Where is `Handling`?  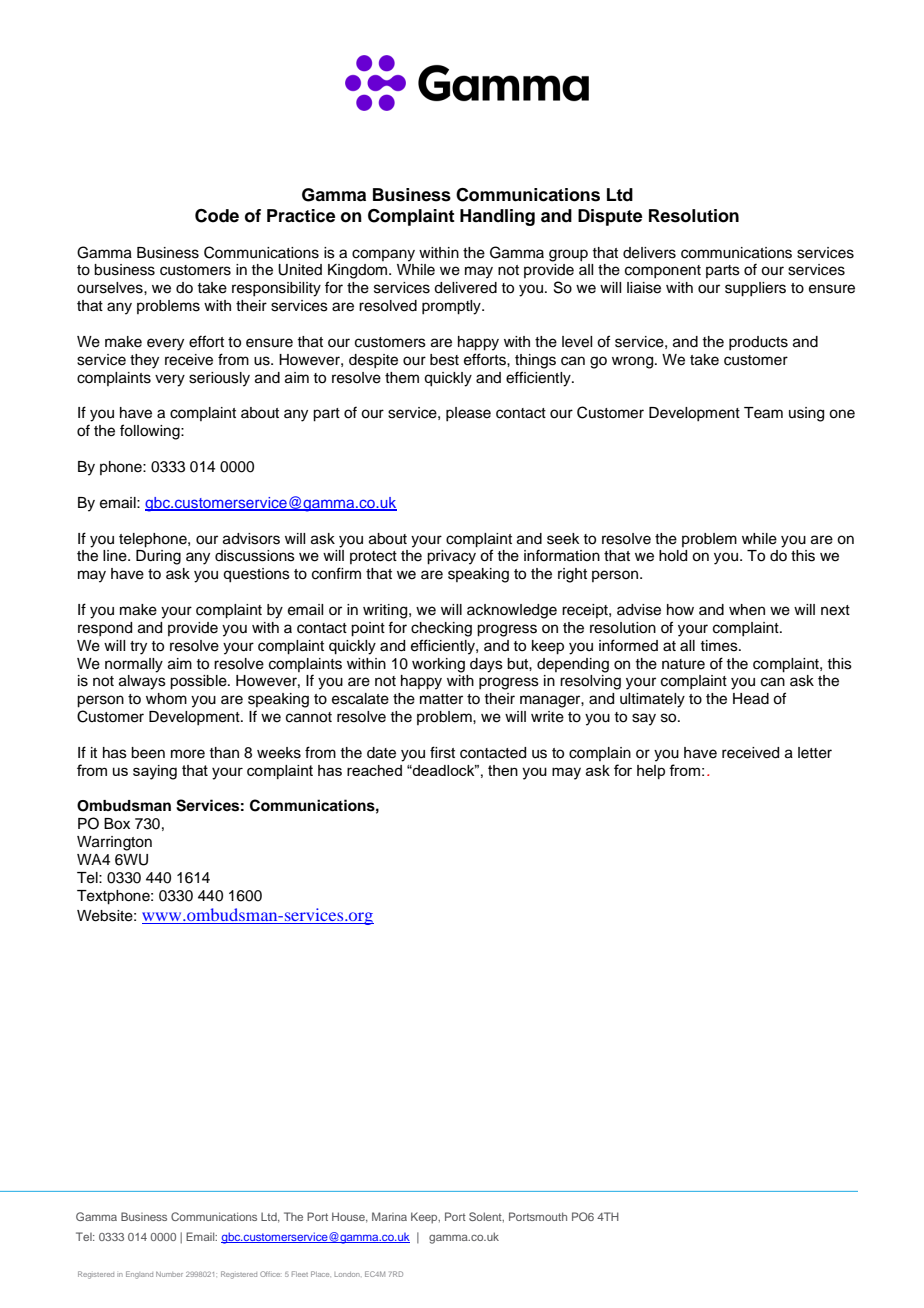
Handling is located at coordinates (497, 217).
